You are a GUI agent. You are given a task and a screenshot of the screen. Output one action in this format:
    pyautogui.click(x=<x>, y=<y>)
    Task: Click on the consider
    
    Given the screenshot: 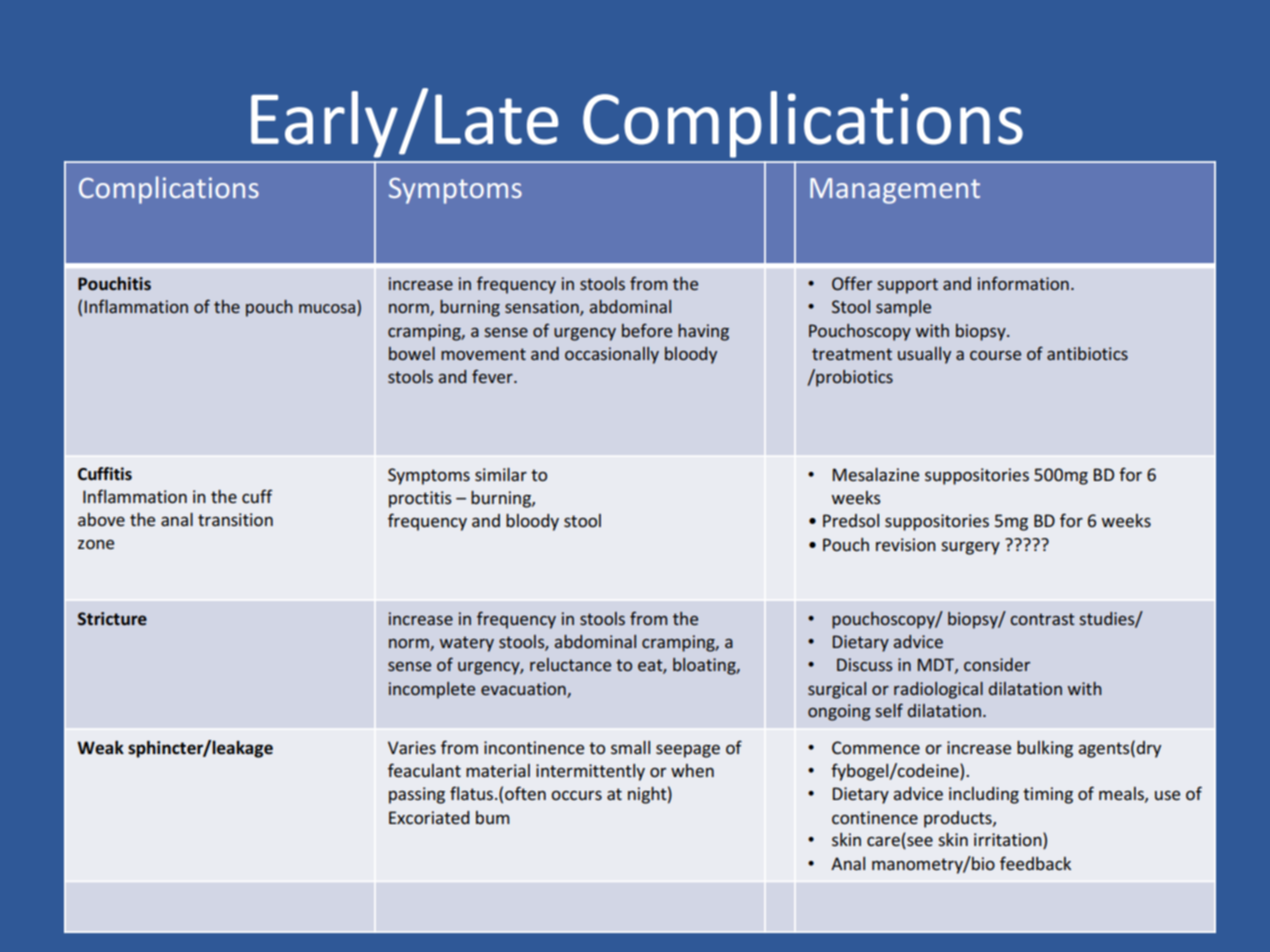 What is the action you would take?
    pyautogui.click(x=997, y=664)
